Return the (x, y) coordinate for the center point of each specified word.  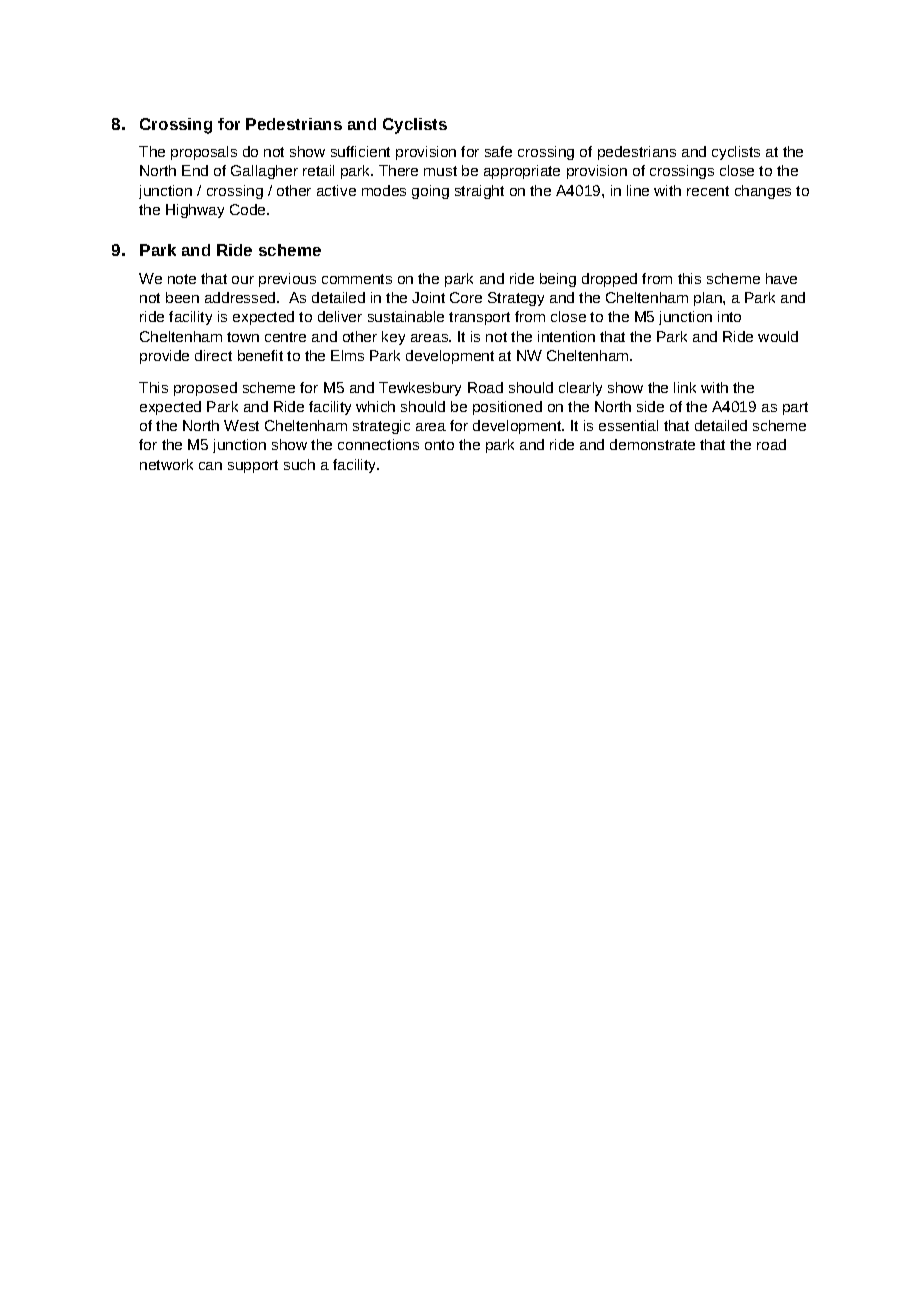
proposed (205, 389)
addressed (241, 297)
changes (763, 192)
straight (479, 192)
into (729, 316)
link (685, 387)
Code (249, 209)
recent (708, 191)
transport (479, 318)
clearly (580, 389)
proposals (204, 153)
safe (498, 151)
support (253, 466)
